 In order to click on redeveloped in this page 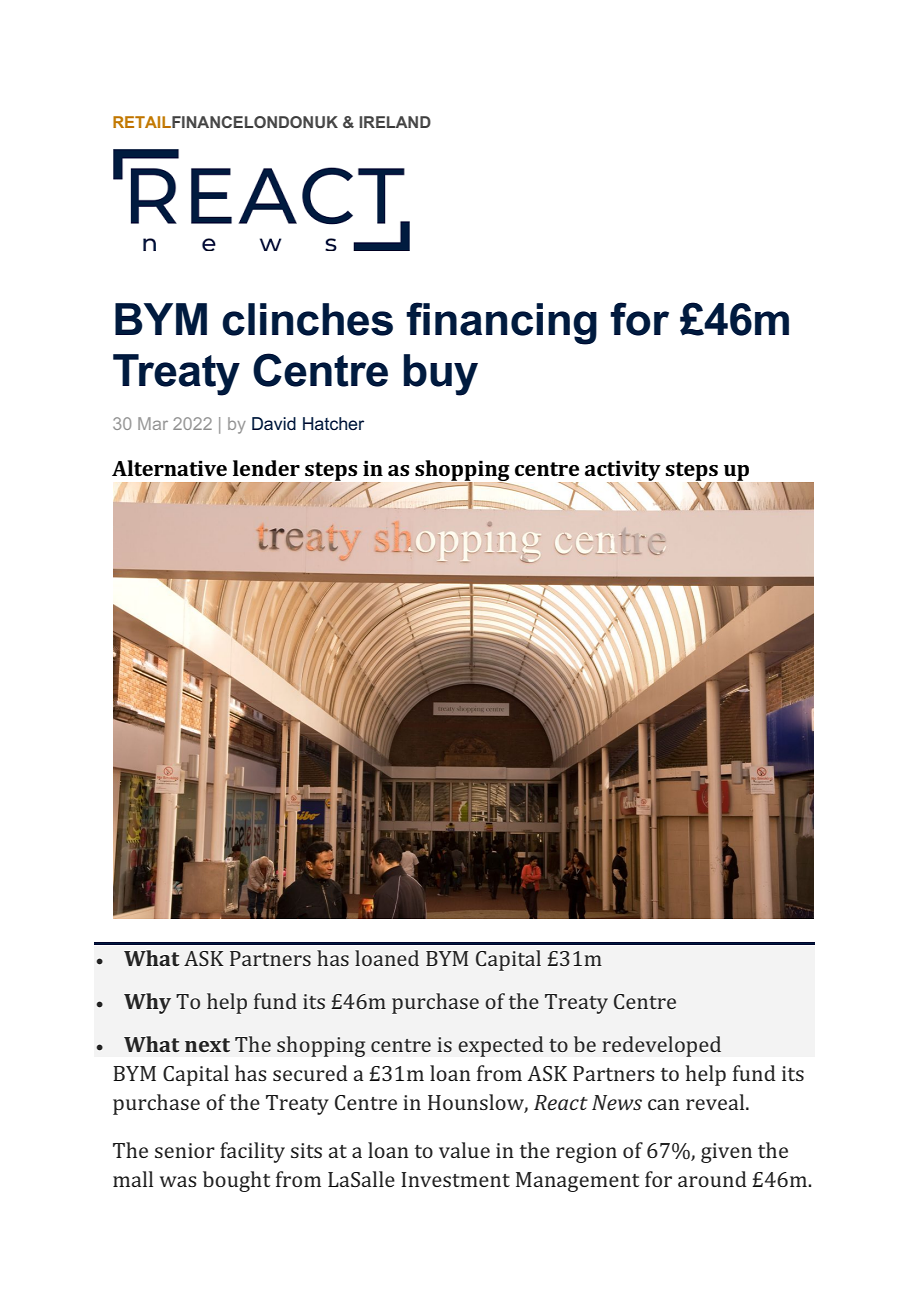, I will do `click(661, 1046)`.
